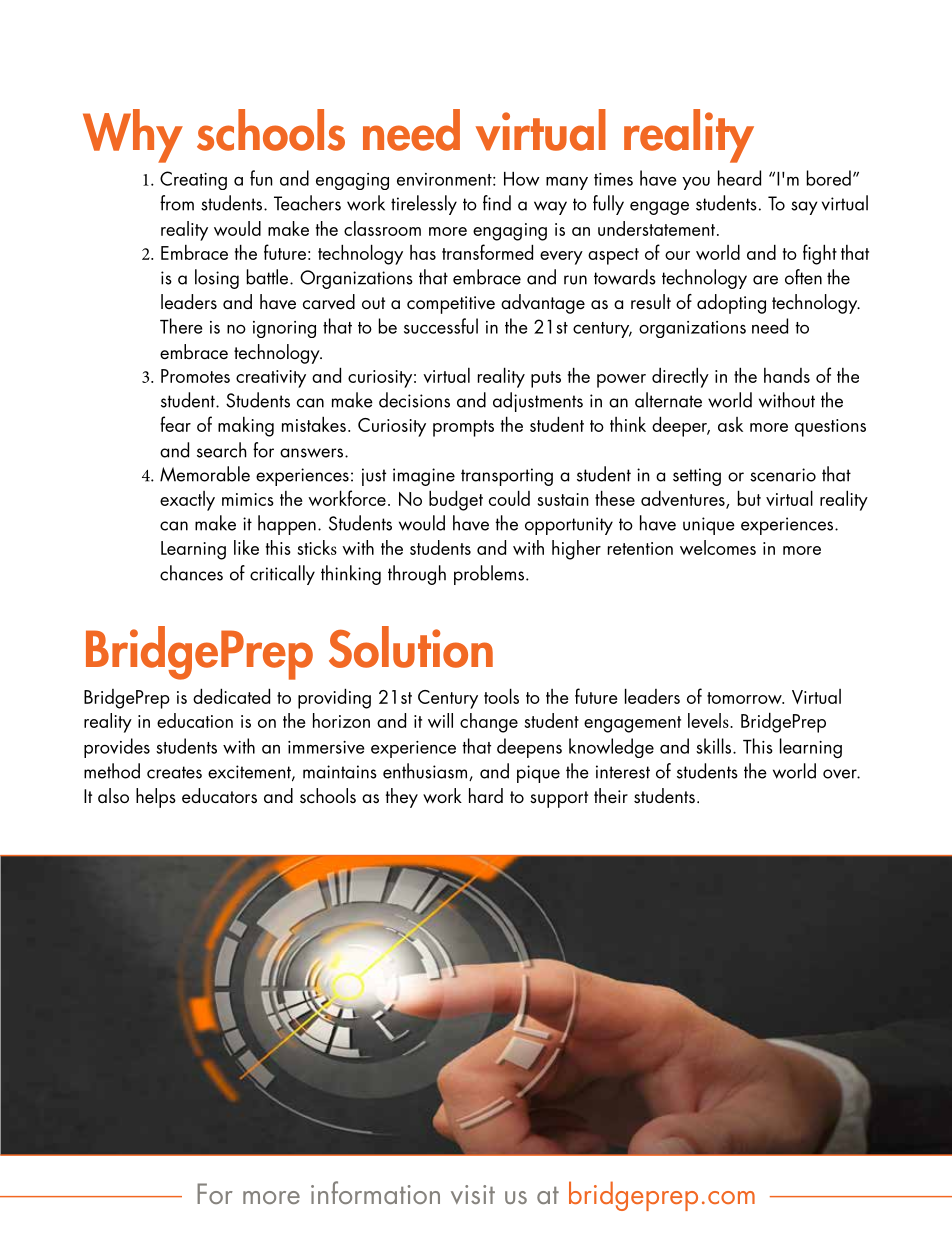 The width and height of the page is (952, 1251). What do you see at coordinates (191, 573) in the page?
I see `chances` at bounding box center [191, 573].
